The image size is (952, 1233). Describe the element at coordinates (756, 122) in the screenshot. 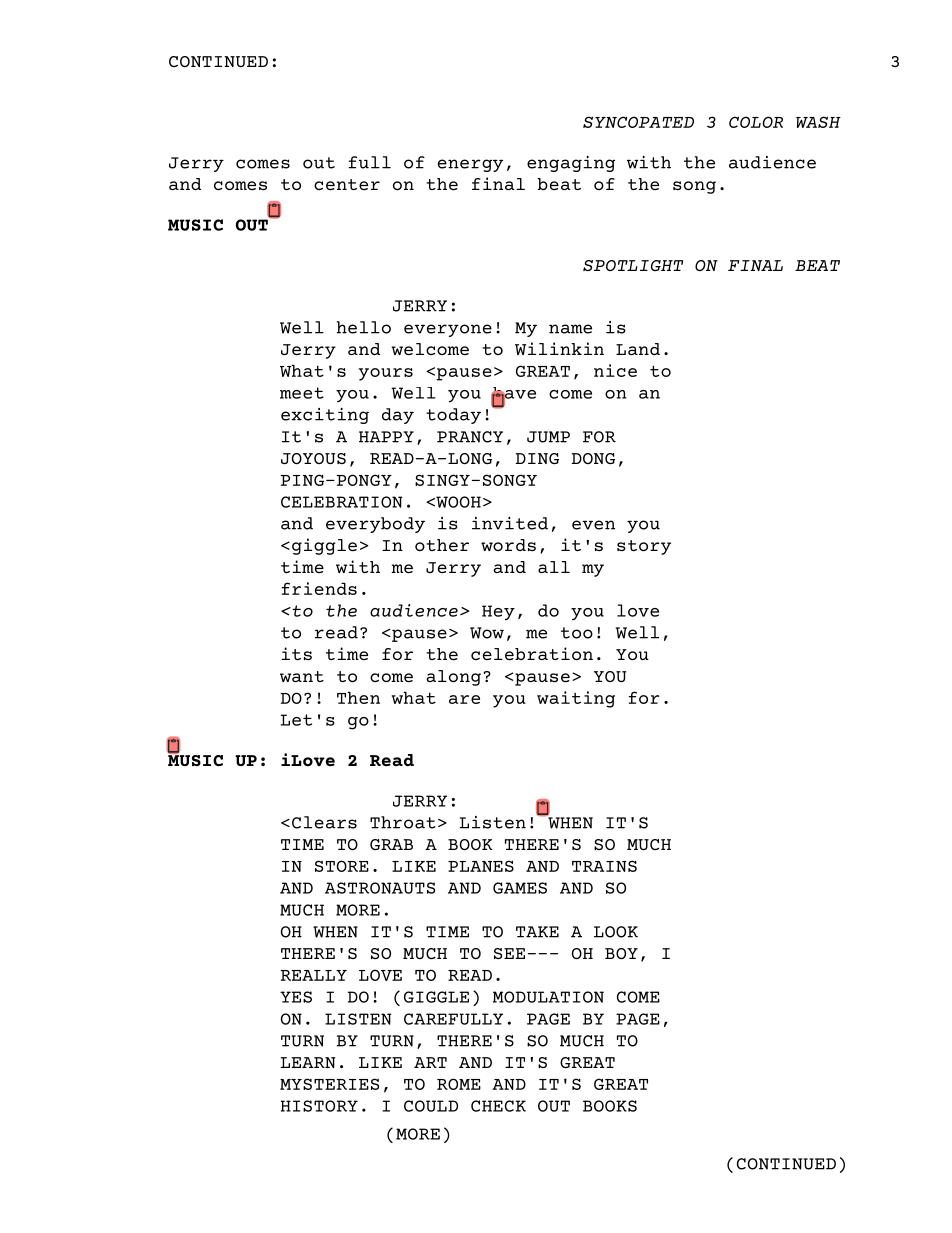

I see `COLOR` at that location.
